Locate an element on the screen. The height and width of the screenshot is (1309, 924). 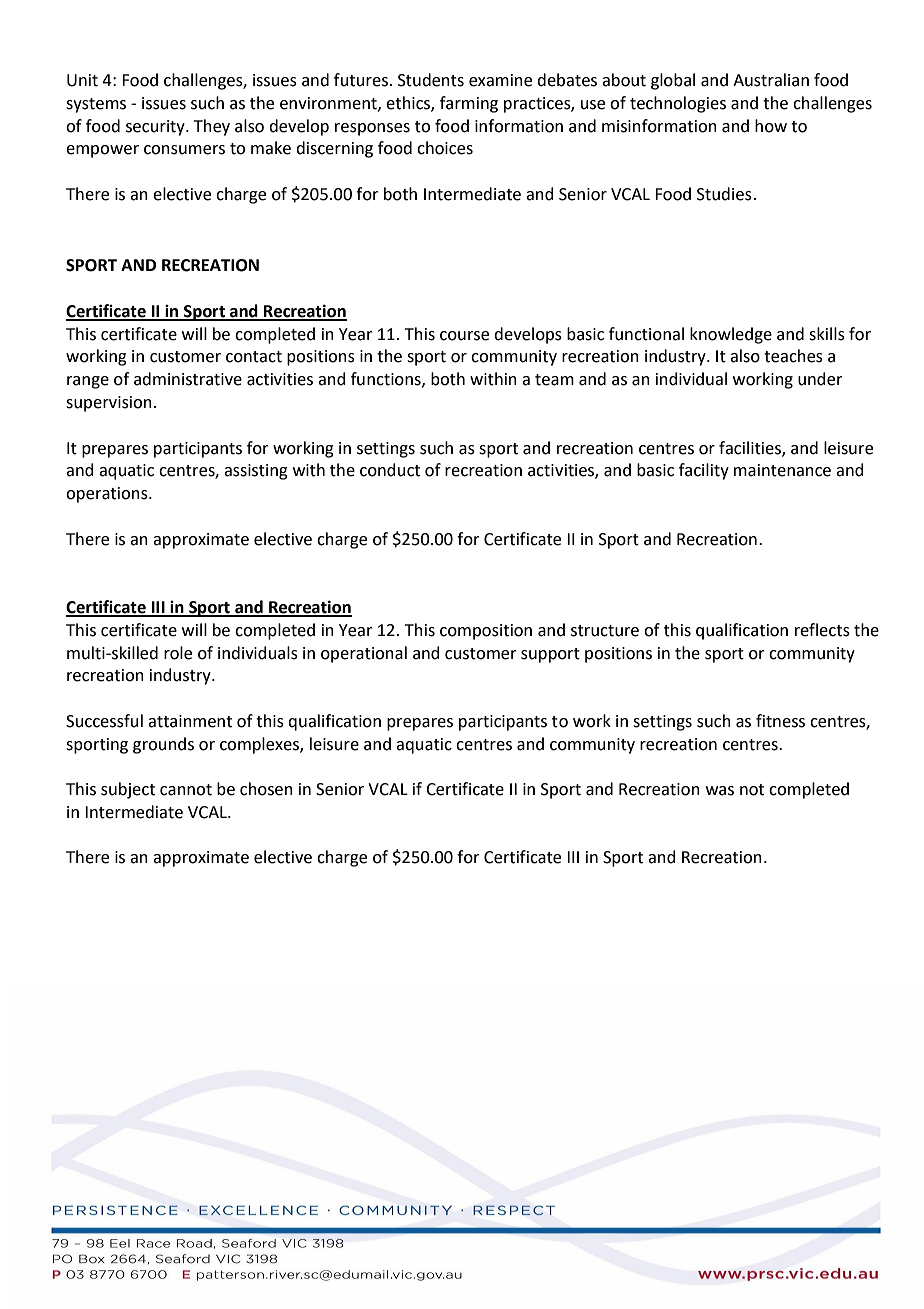
knowledge is located at coordinates (731, 335).
